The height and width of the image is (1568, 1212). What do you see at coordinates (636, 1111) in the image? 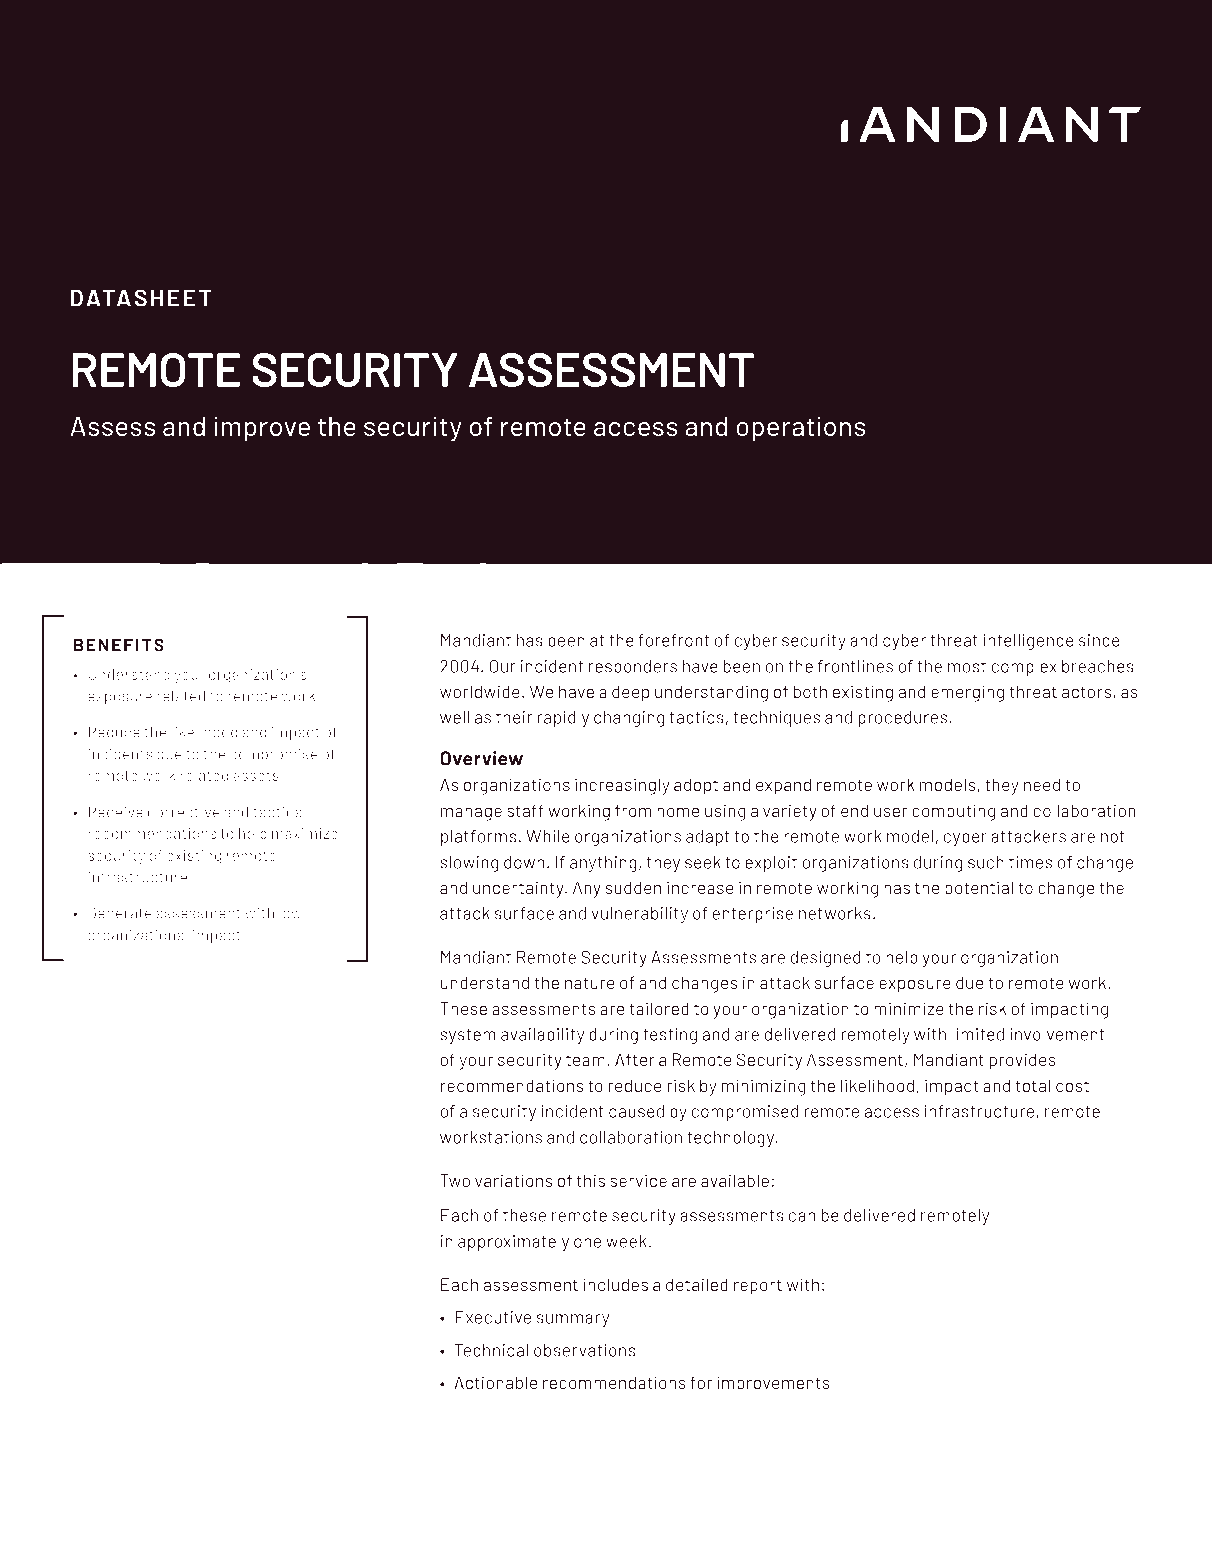
I see `caused` at bounding box center [636, 1111].
